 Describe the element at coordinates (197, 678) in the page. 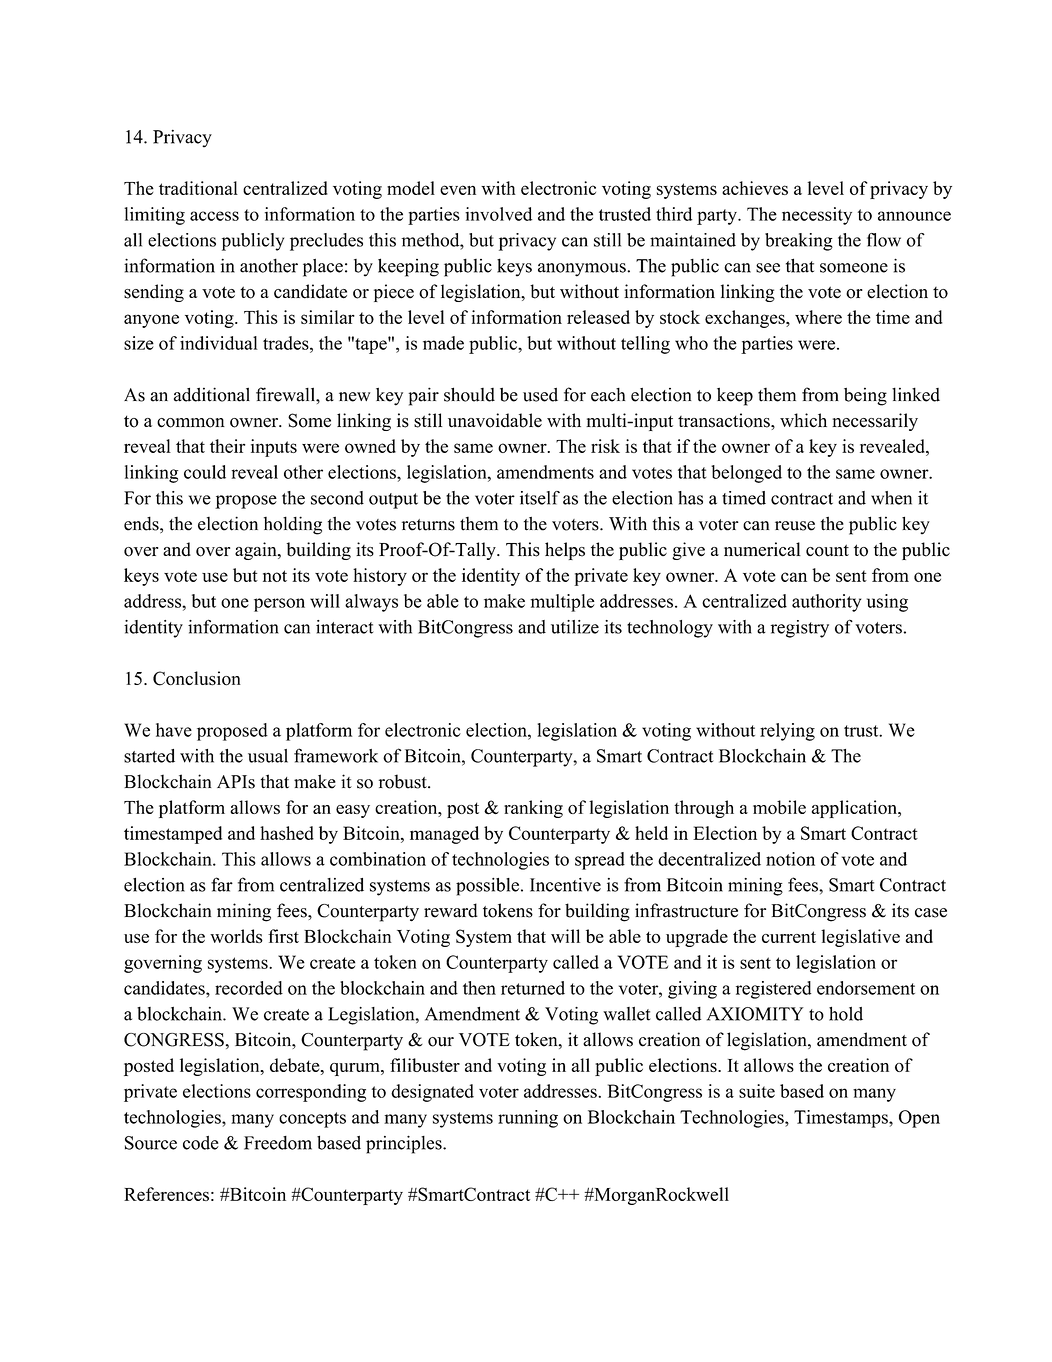

I see `Conclusion` at that location.
